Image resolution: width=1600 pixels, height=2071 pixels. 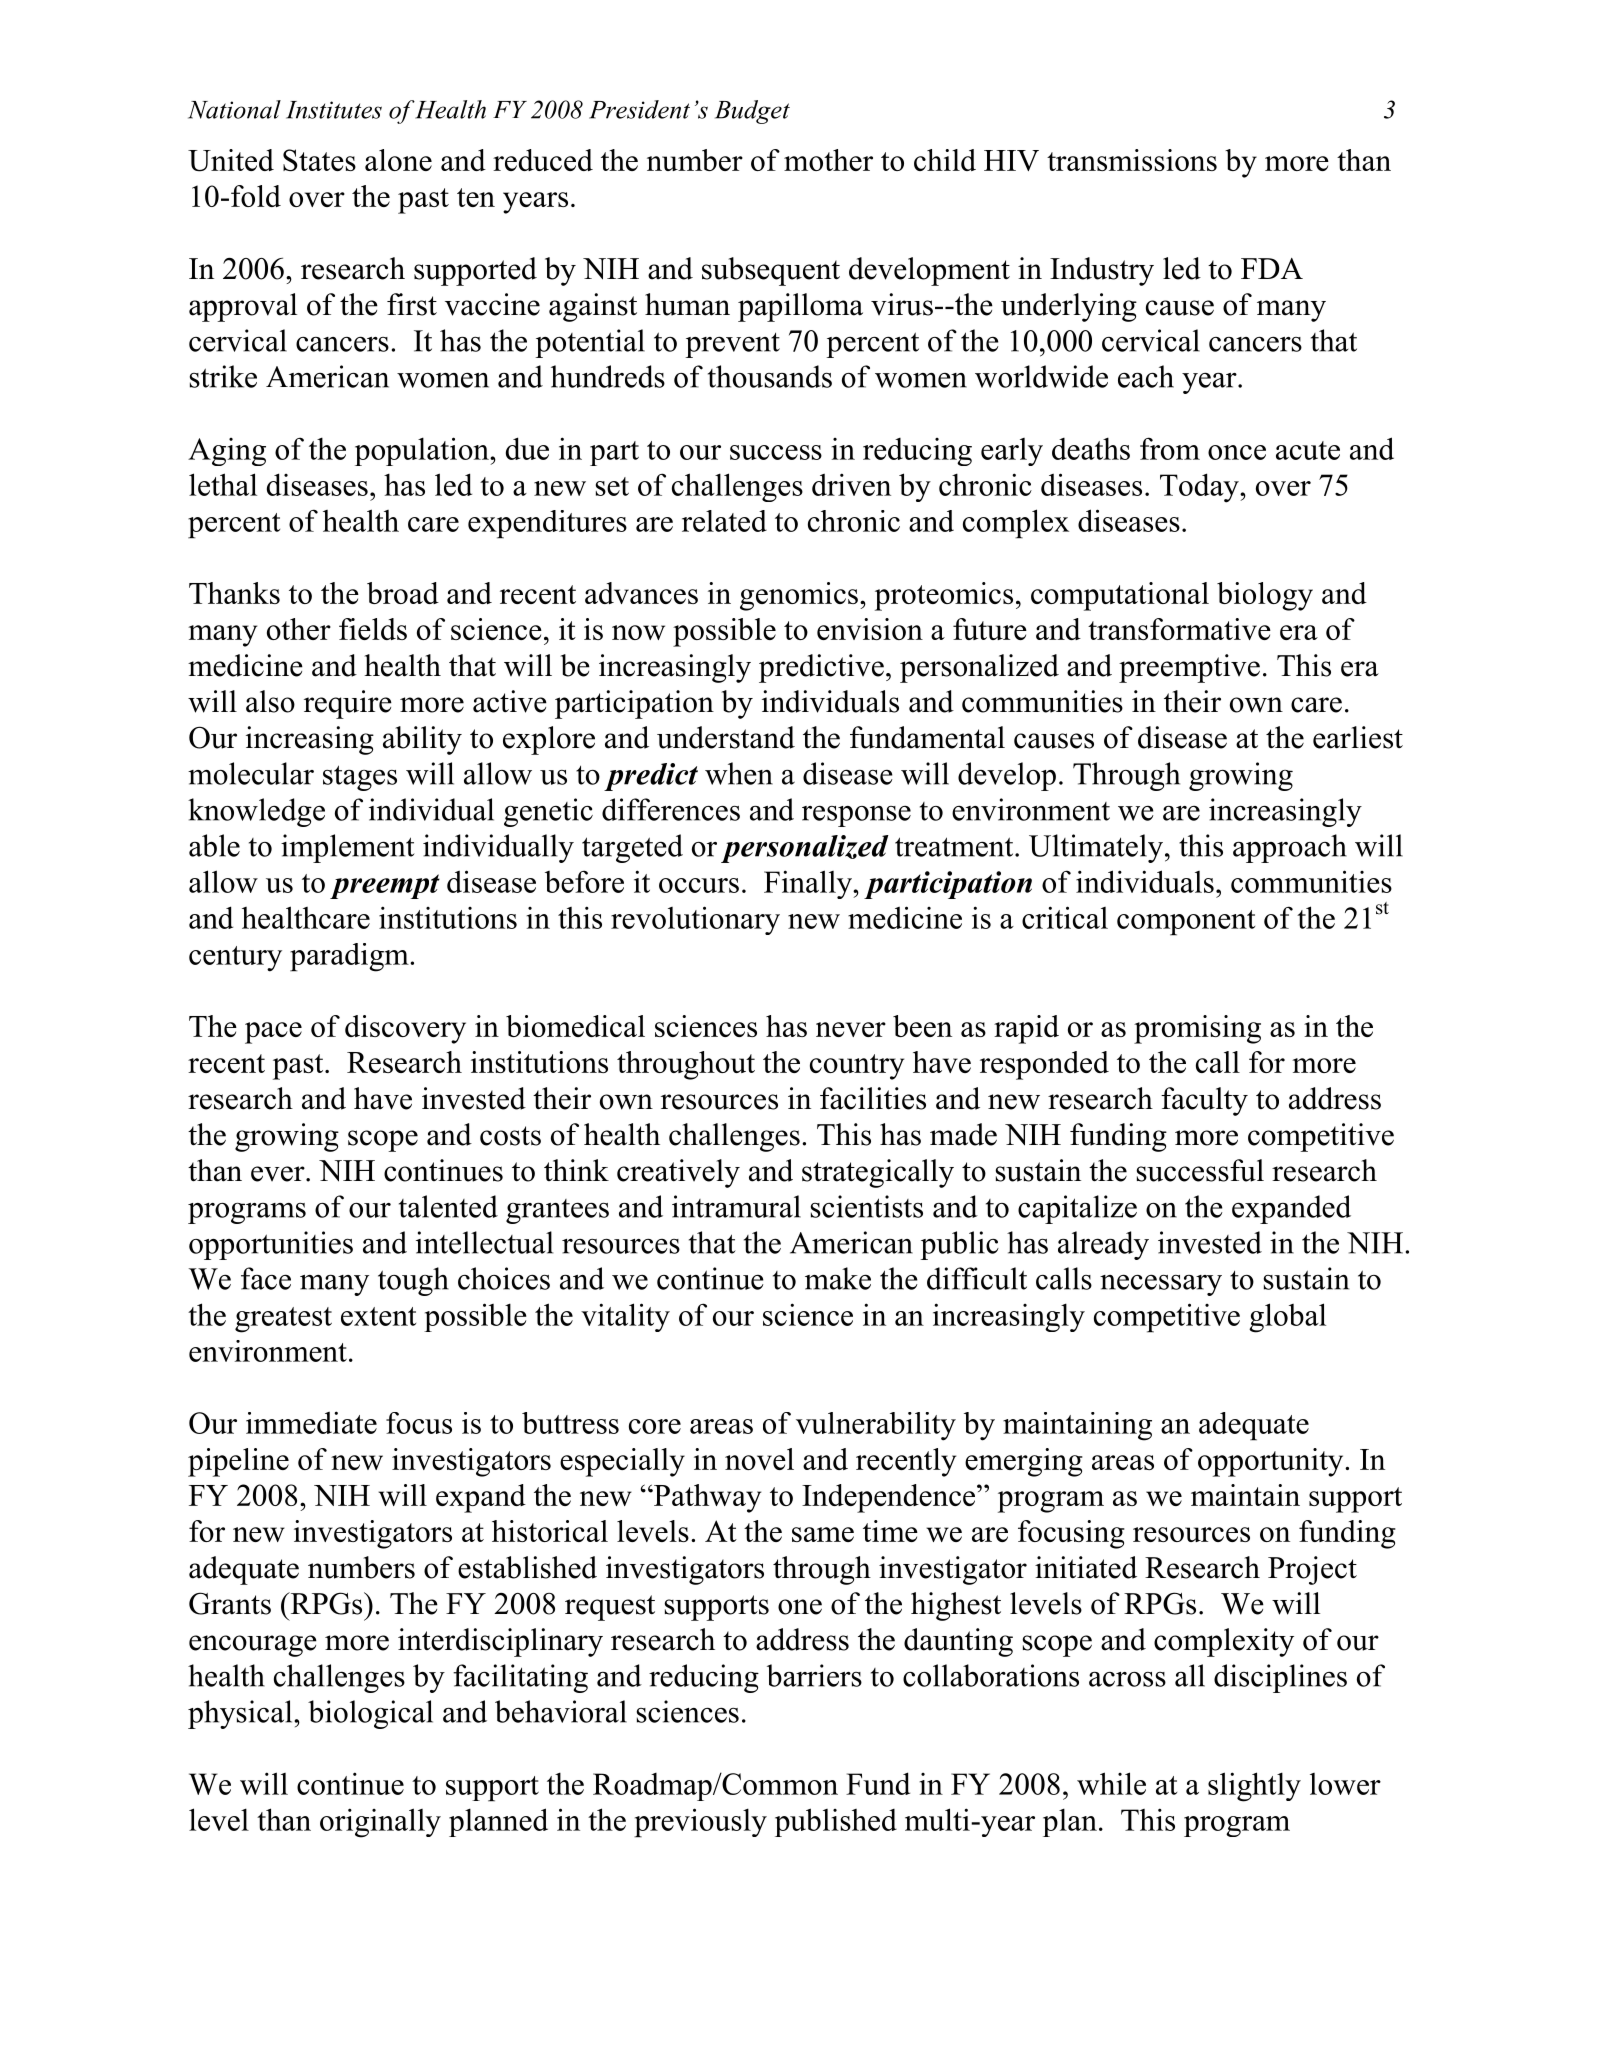 I want to click on biology, so click(x=1265, y=596).
